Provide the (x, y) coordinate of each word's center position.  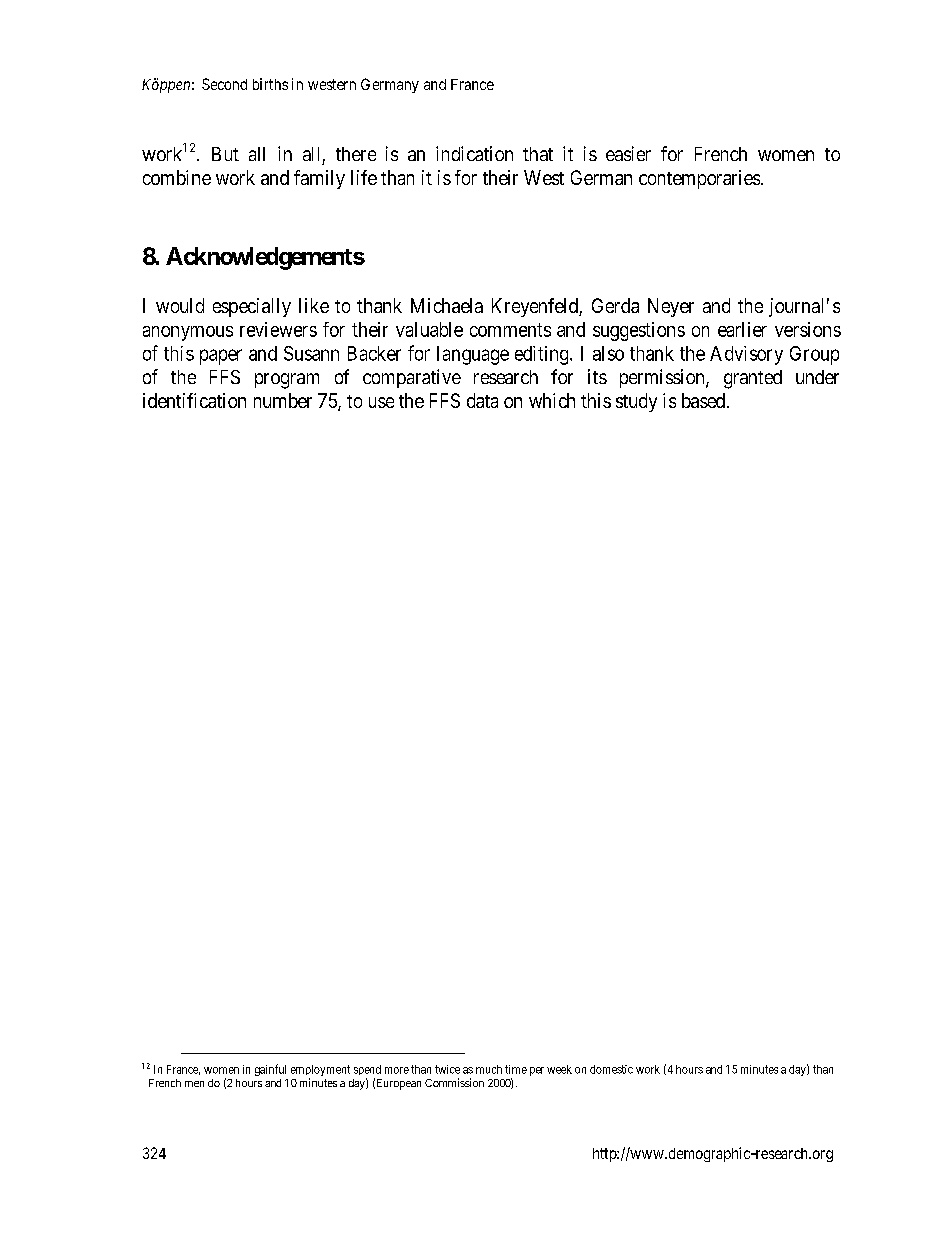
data (482, 400)
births (270, 84)
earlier (742, 329)
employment (320, 1072)
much (489, 1069)
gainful (270, 1070)
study (636, 402)
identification (194, 400)
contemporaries (699, 179)
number (283, 400)
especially (252, 307)
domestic (611, 1069)
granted (753, 379)
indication (474, 153)
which (552, 400)
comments (510, 330)
